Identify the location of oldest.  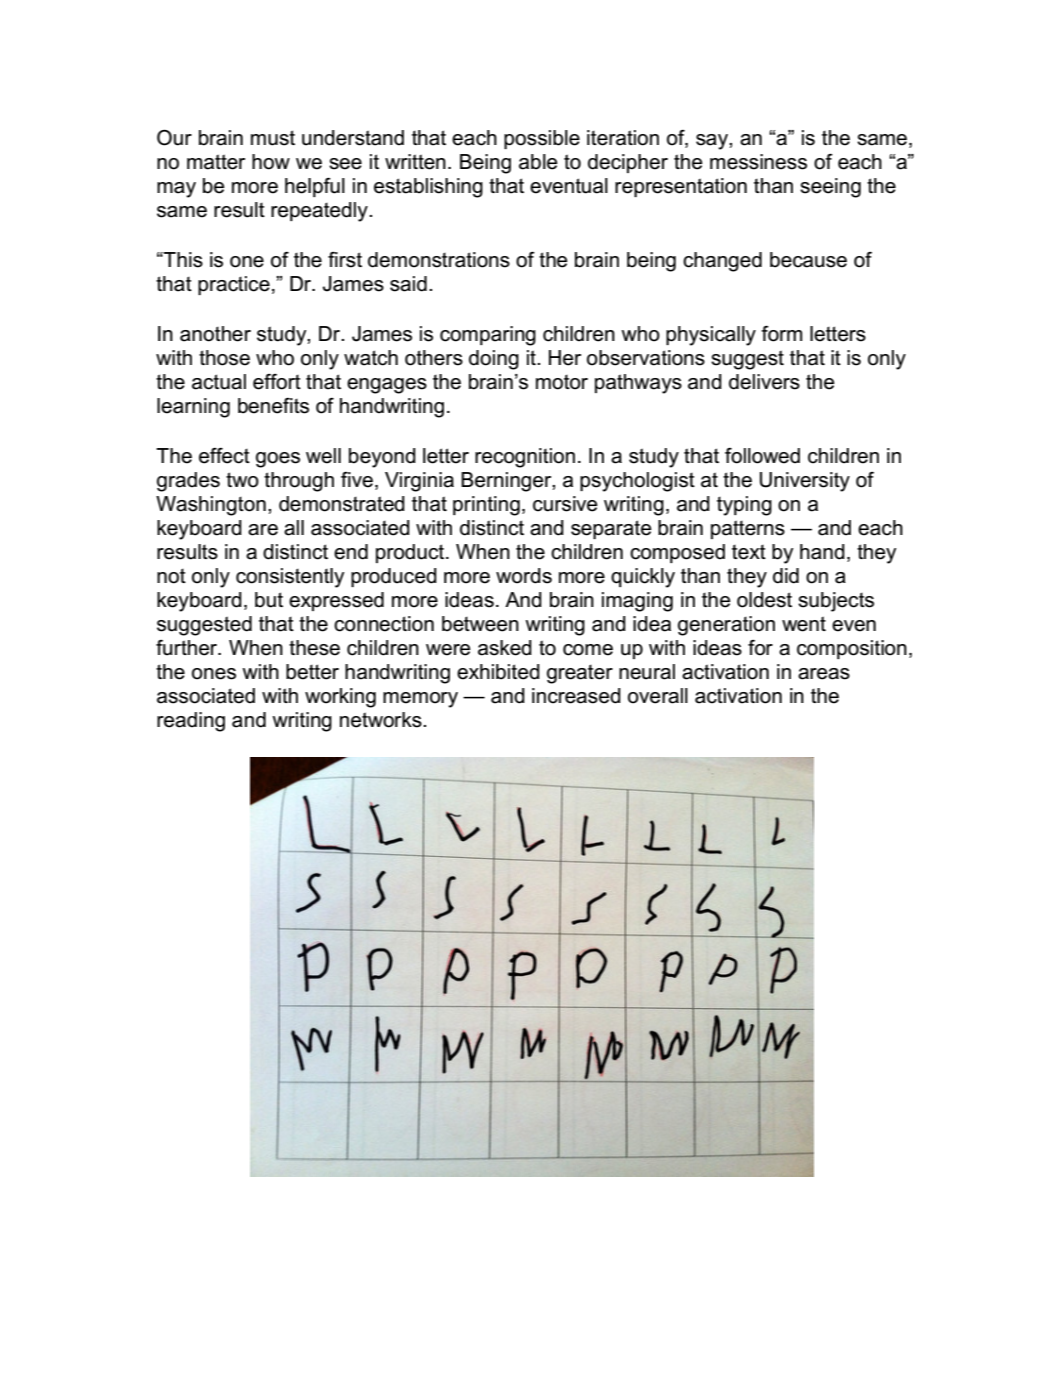
(764, 600).
